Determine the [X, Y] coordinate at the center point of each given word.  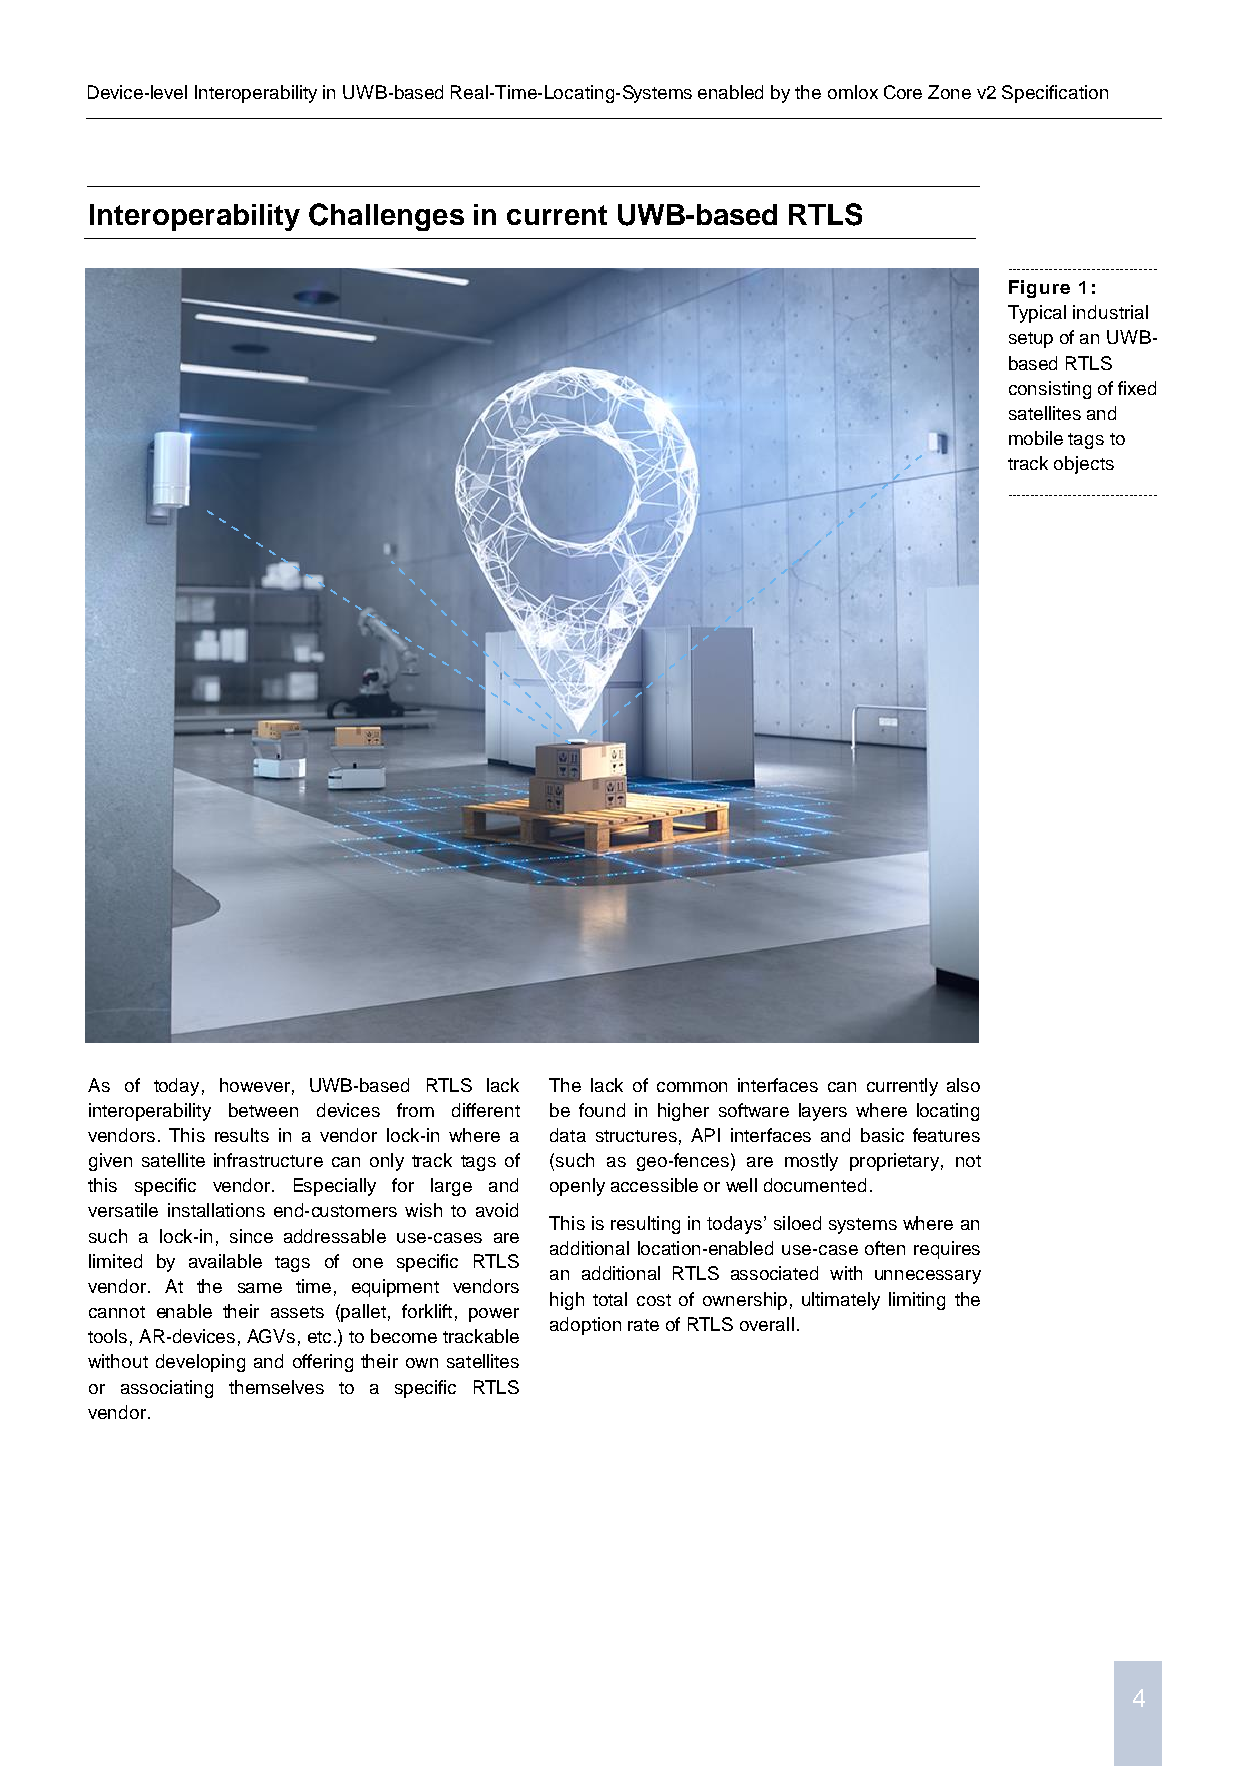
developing [200, 1363]
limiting [917, 1301]
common [692, 1087]
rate [643, 1325]
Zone [949, 92]
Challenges [386, 217]
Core [903, 92]
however [255, 1085]
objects [1084, 465]
